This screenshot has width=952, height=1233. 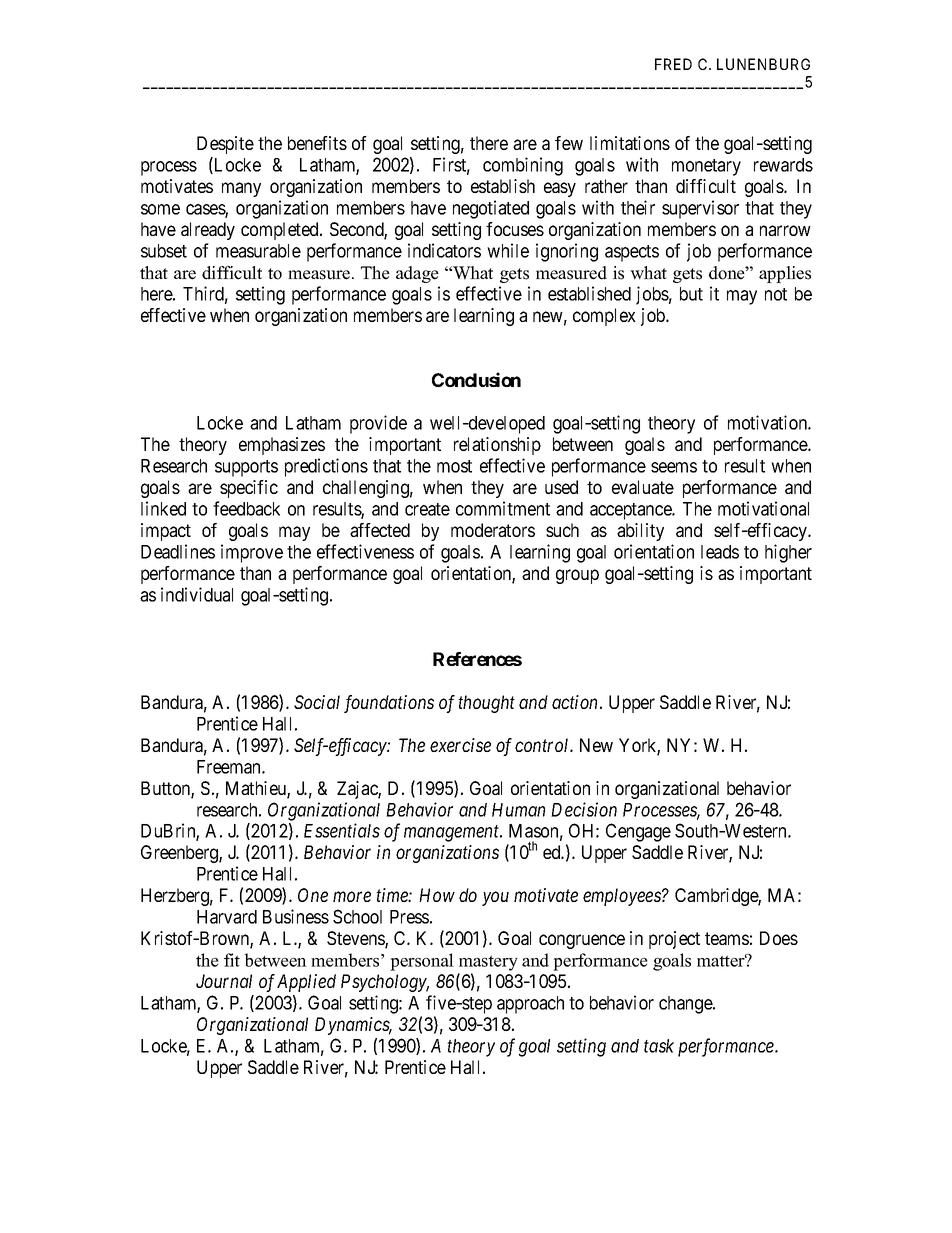 What do you see at coordinates (224, 981) in the screenshot?
I see `Journal` at bounding box center [224, 981].
